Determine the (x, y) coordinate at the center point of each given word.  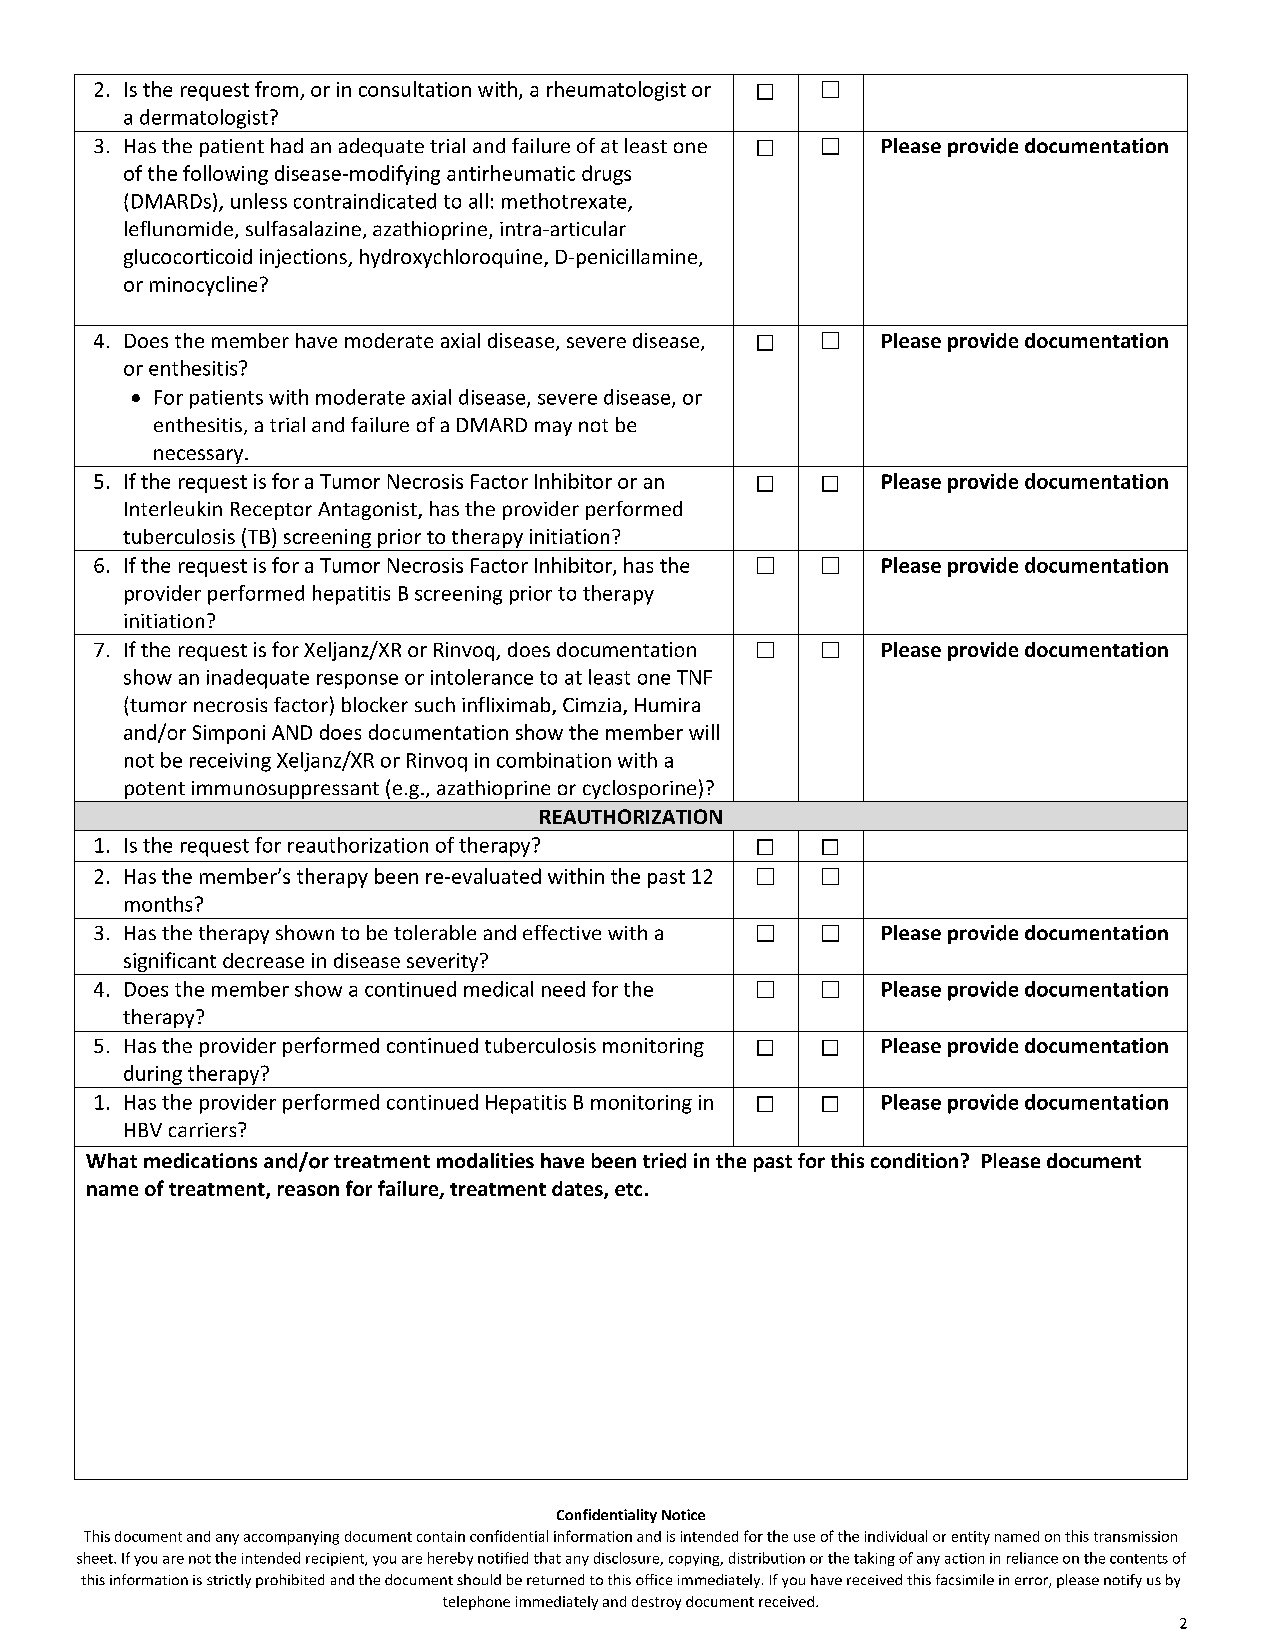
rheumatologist (616, 91)
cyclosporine (639, 791)
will (704, 732)
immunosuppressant (285, 791)
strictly (229, 1581)
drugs (606, 175)
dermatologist (204, 119)
